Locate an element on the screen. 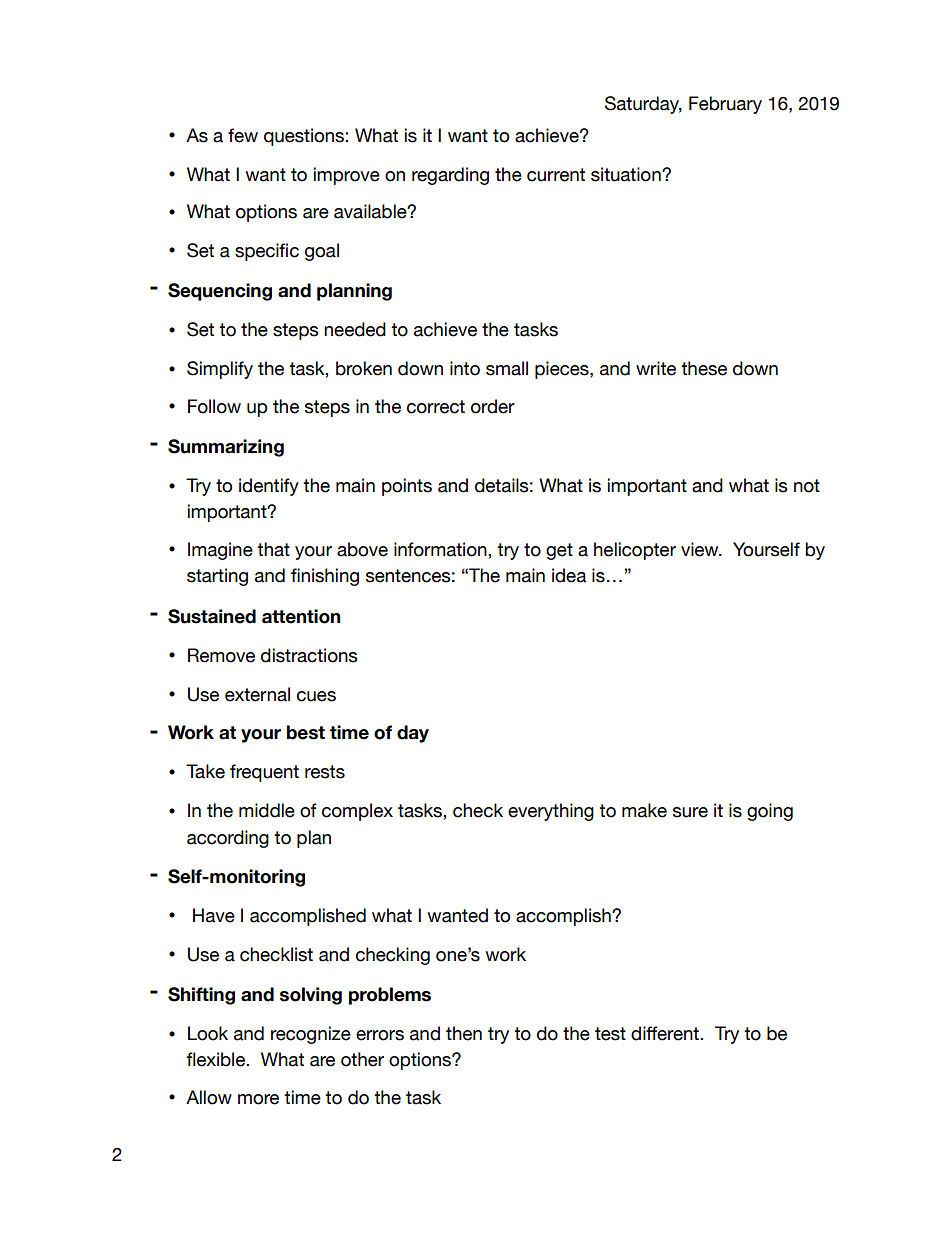  view is located at coordinates (701, 549).
